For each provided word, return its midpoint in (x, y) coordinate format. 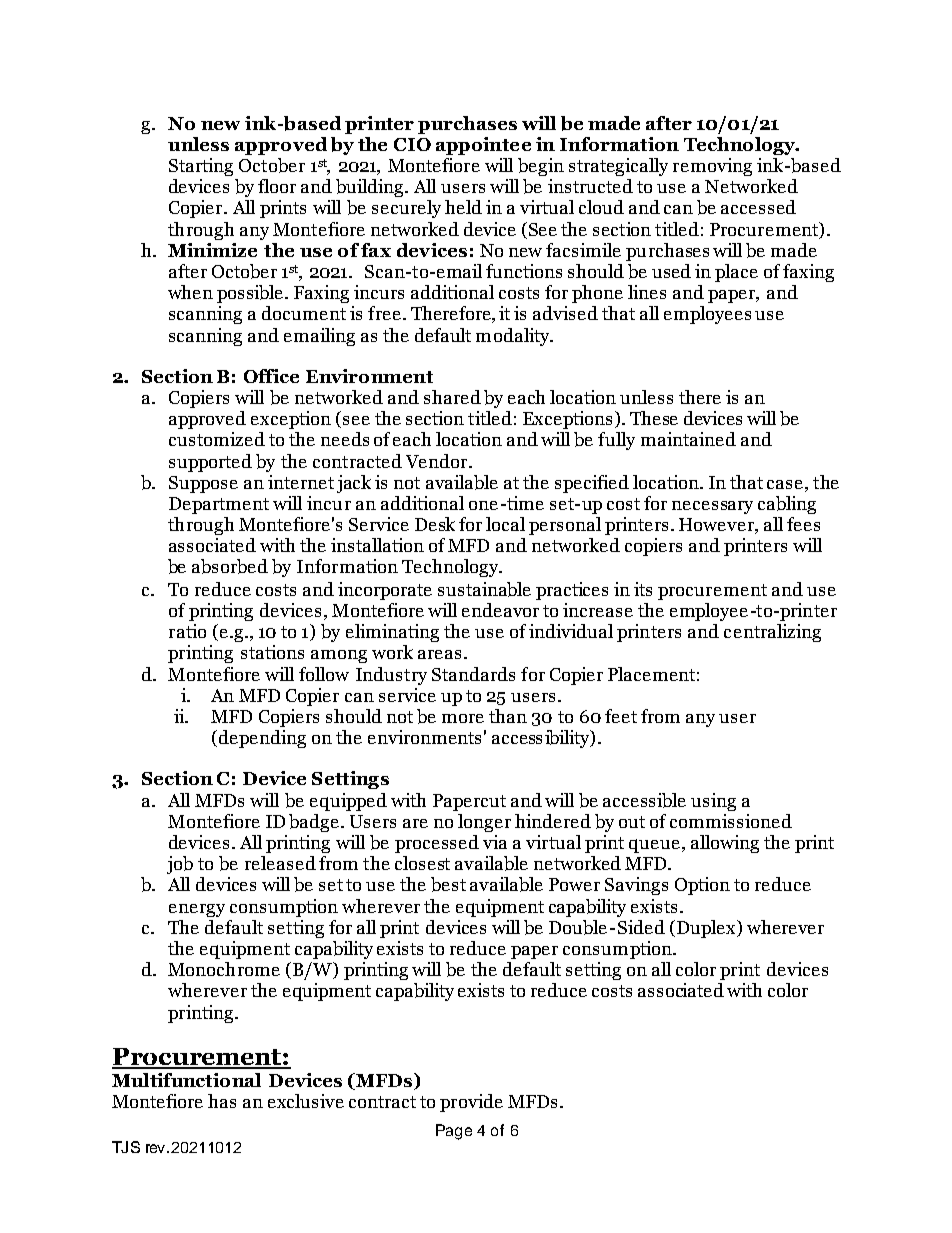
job (180, 865)
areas (439, 654)
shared (452, 397)
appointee (483, 146)
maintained (688, 439)
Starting (201, 167)
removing (712, 167)
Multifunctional (186, 1080)
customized (217, 439)
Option (702, 886)
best (448, 884)
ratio (187, 631)
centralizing (772, 633)
